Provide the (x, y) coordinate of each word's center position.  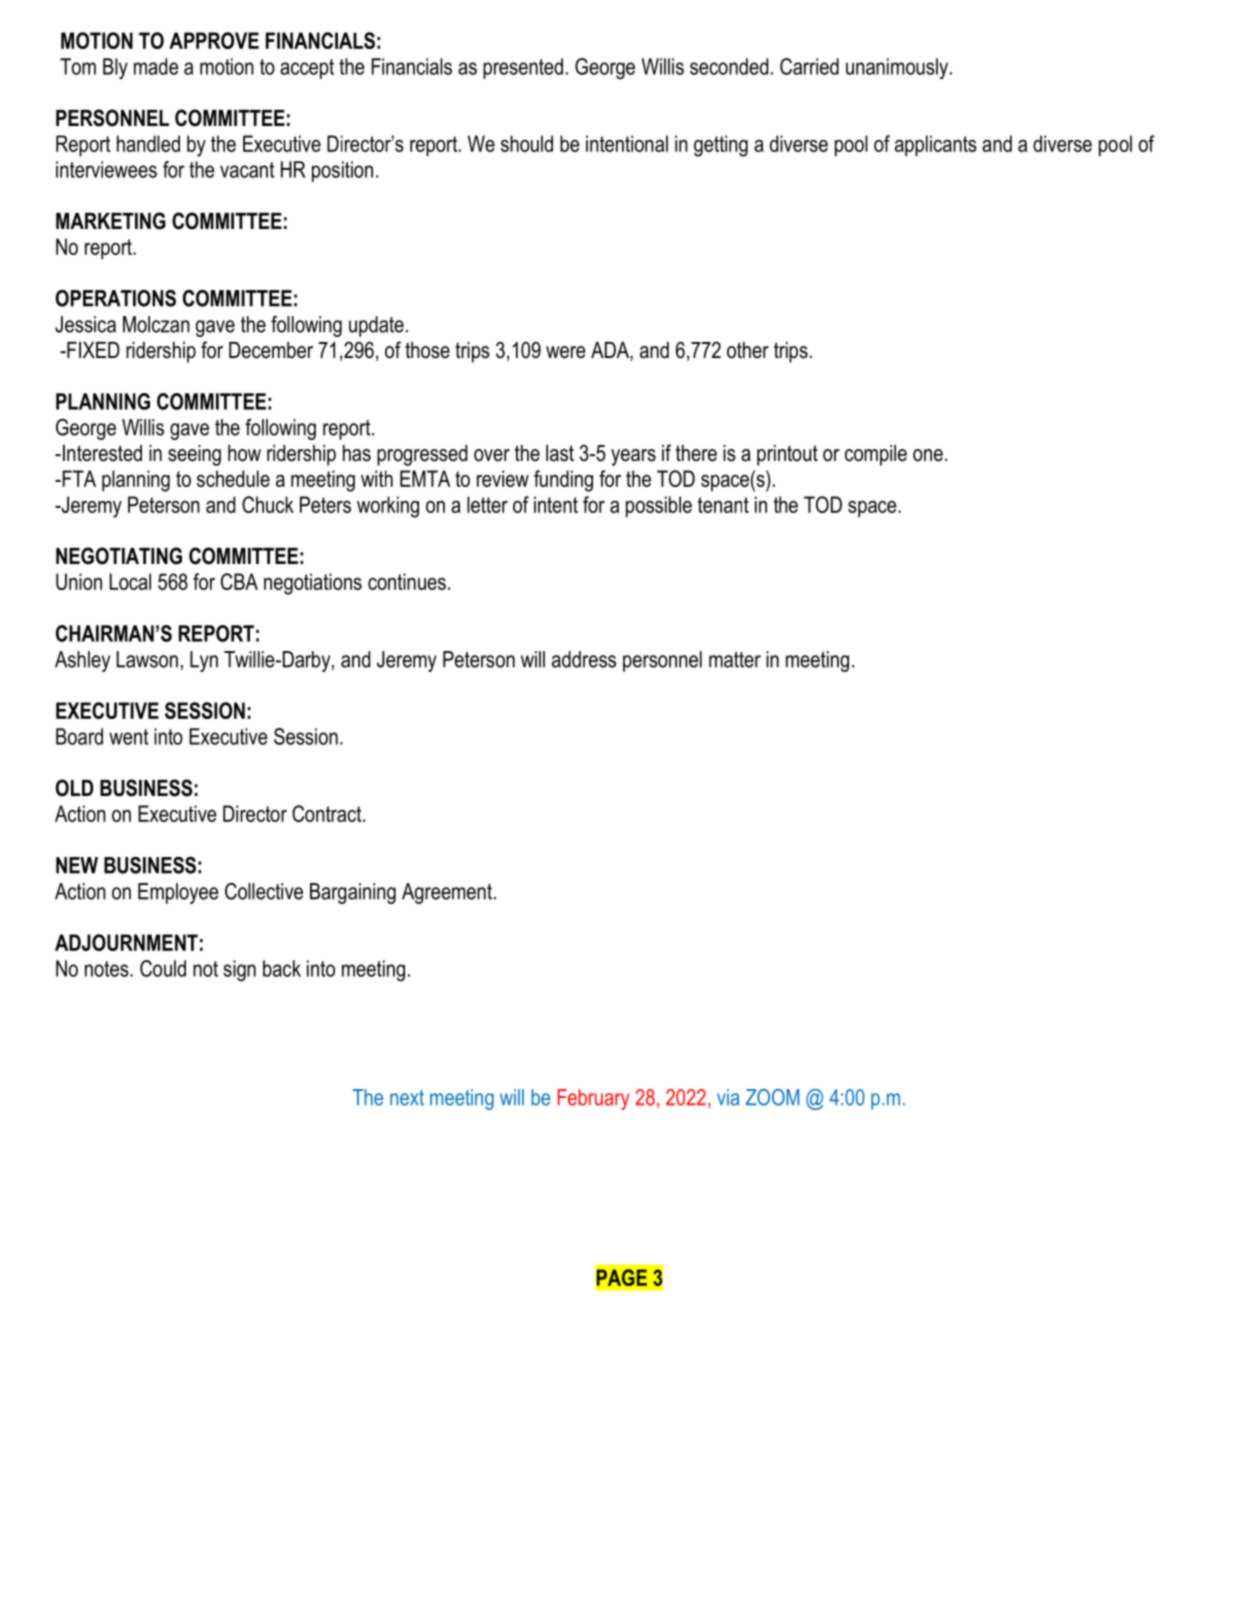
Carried (809, 66)
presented (523, 68)
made (156, 66)
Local (130, 581)
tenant (723, 505)
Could (163, 968)
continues (407, 581)
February (594, 1099)
